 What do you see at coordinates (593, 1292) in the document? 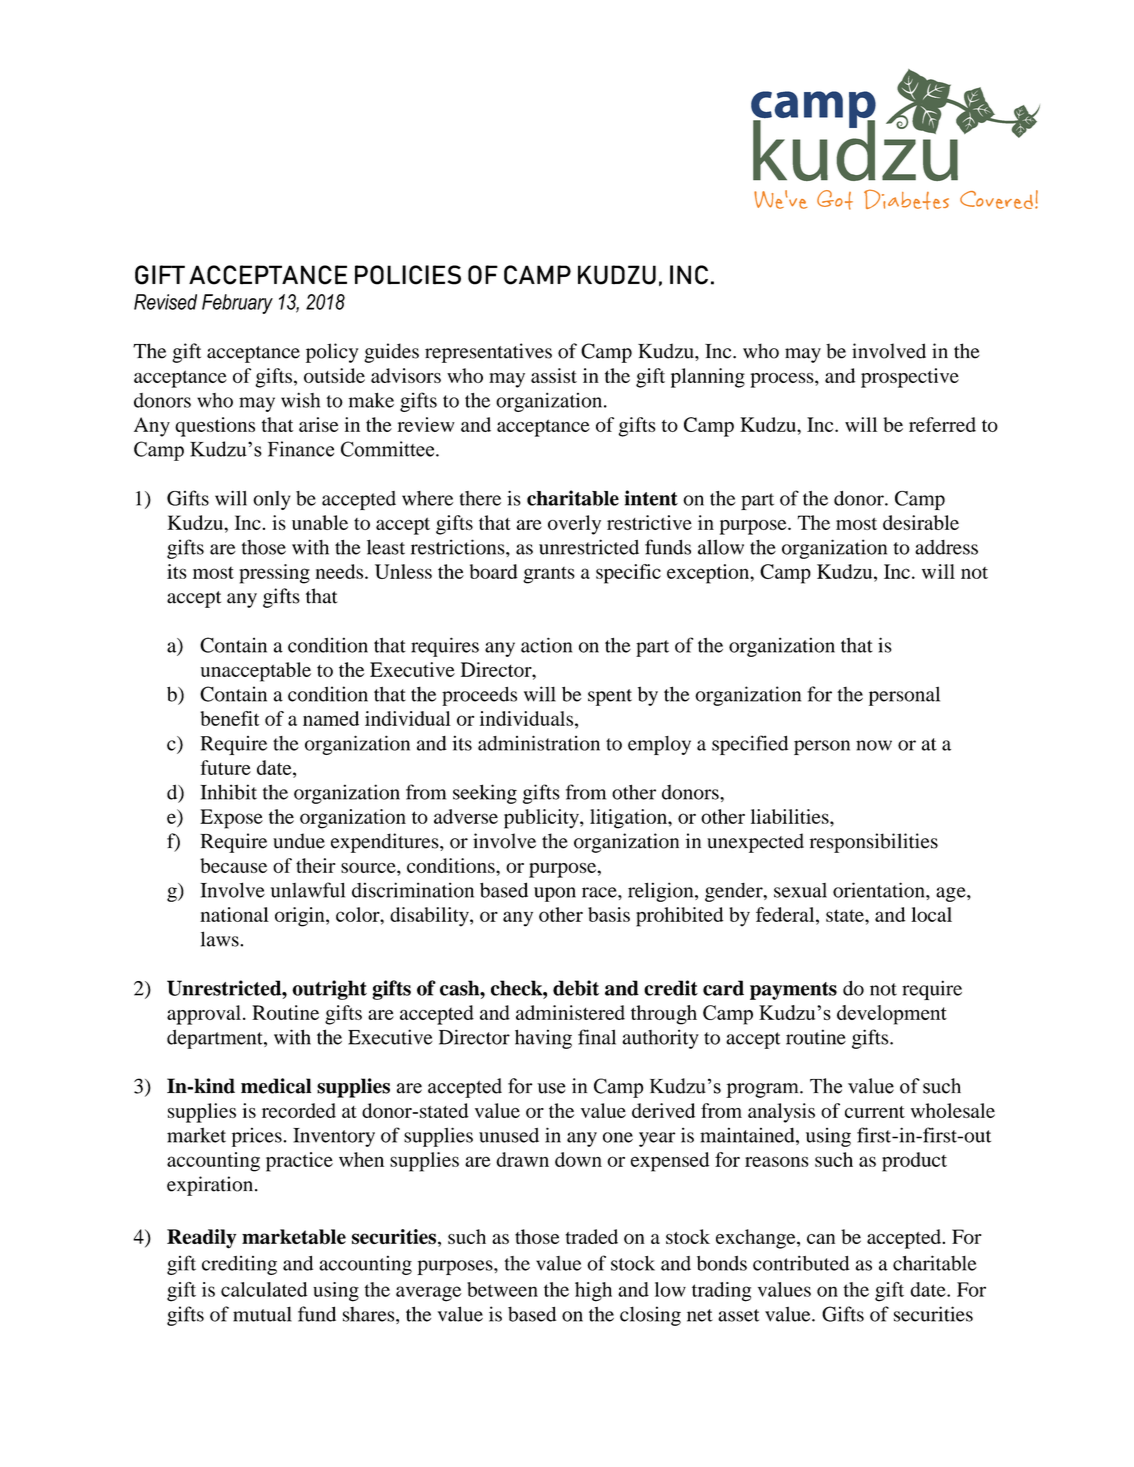
I see `high` at bounding box center [593, 1292].
